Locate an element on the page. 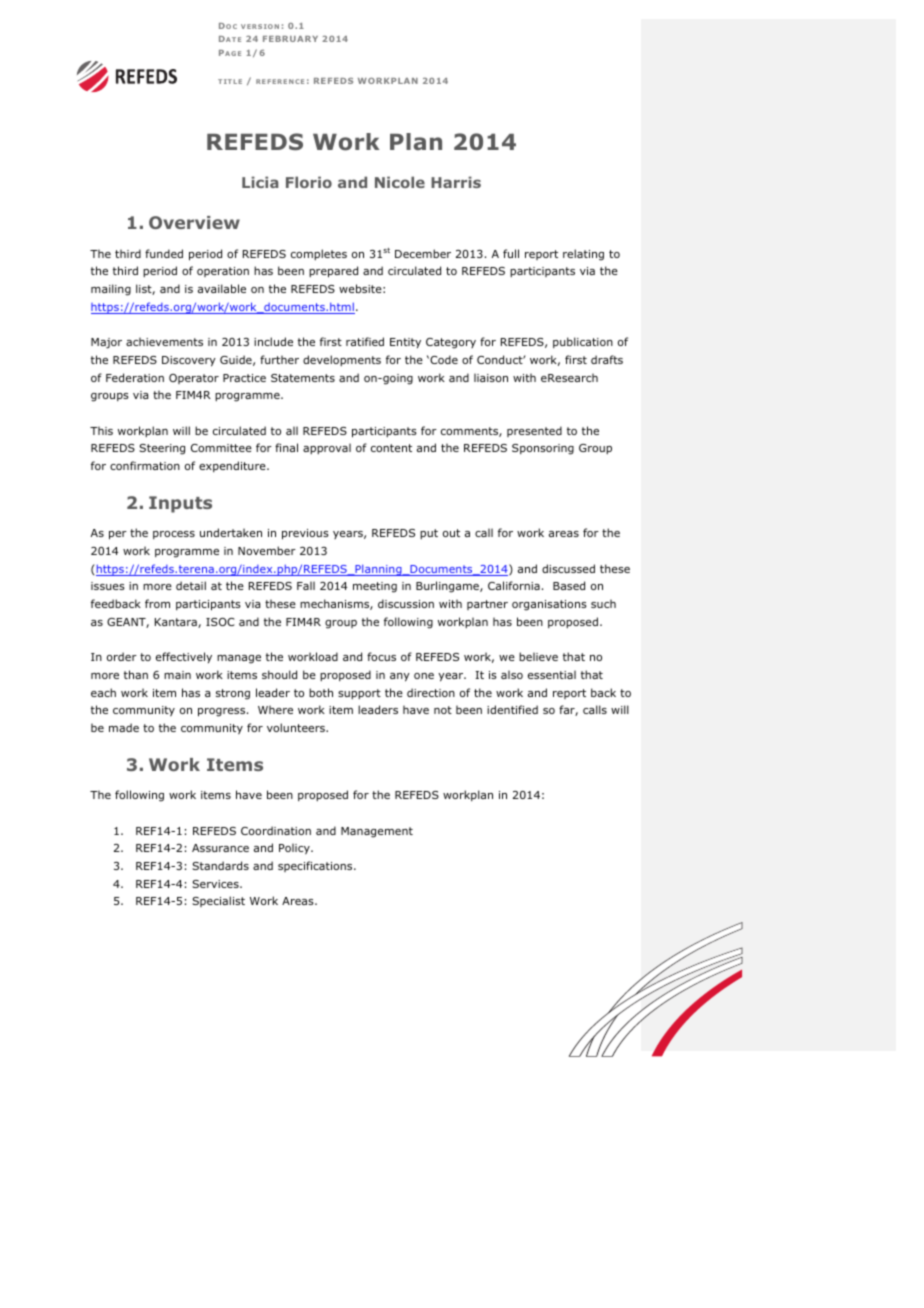 The height and width of the page is (1308, 924). Florio is located at coordinates (309, 182).
